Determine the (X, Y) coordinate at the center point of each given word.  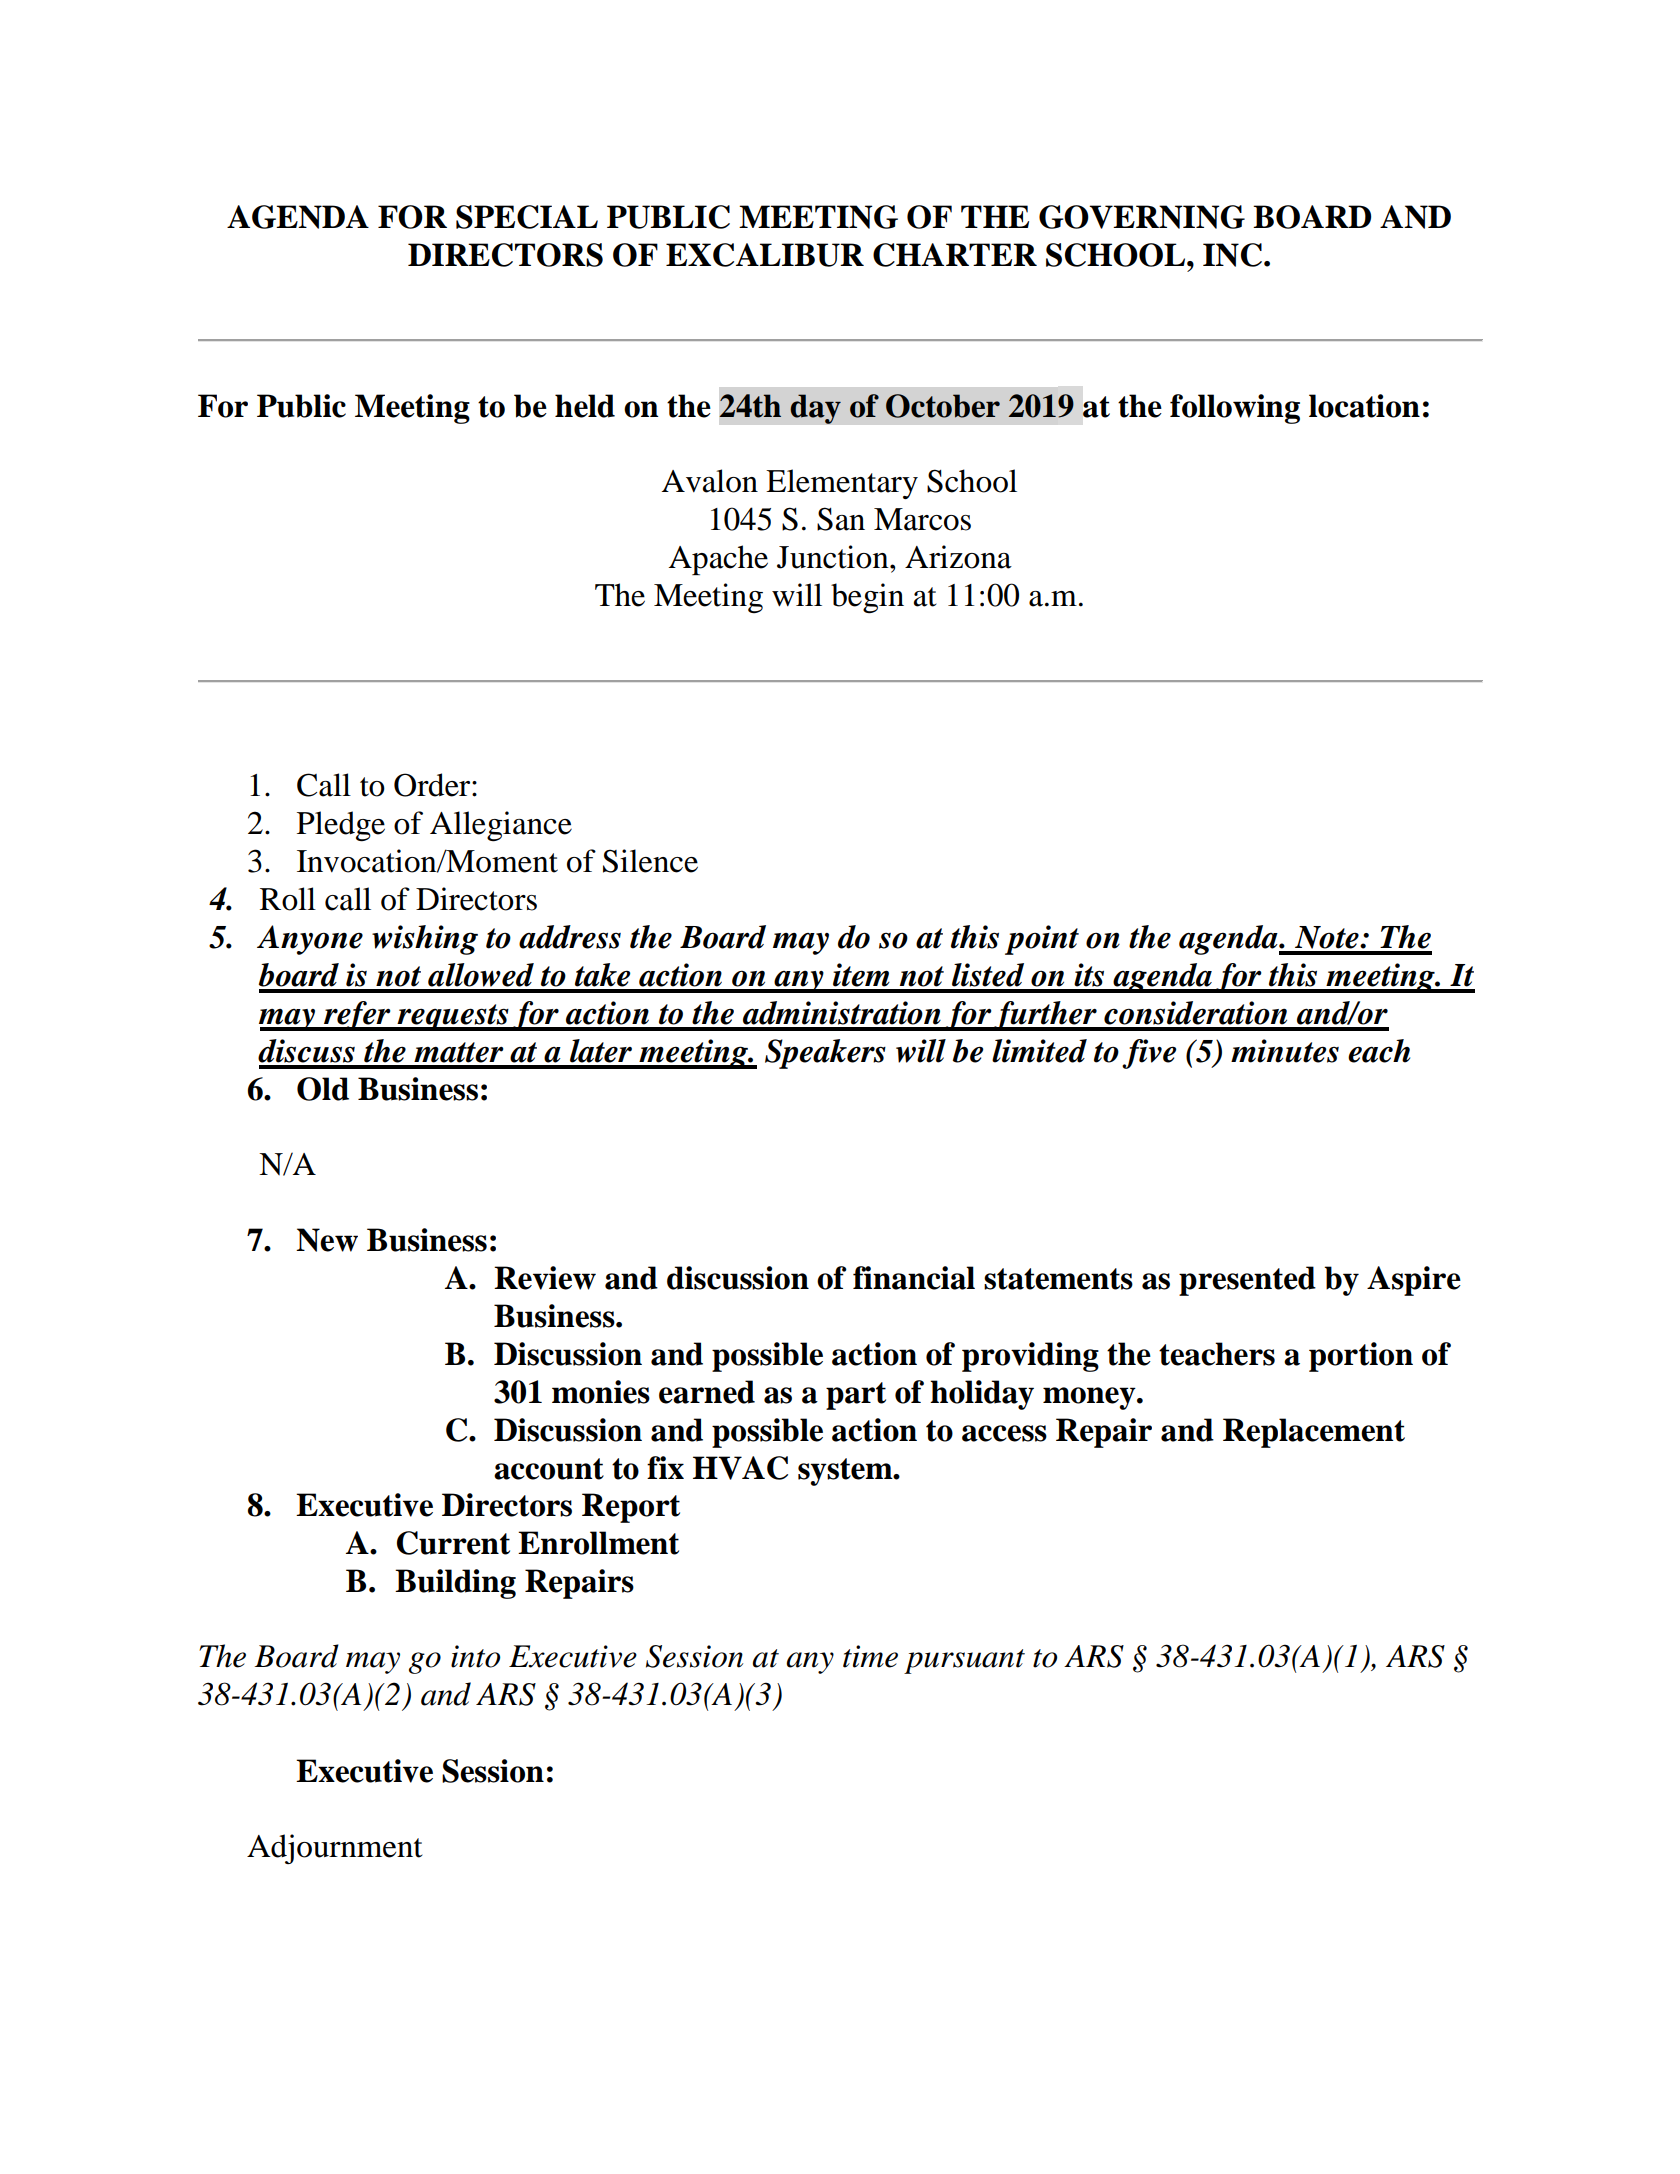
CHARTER (955, 255)
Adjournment (334, 1849)
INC (1232, 255)
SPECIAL (527, 217)
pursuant (964, 1661)
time (870, 1656)
